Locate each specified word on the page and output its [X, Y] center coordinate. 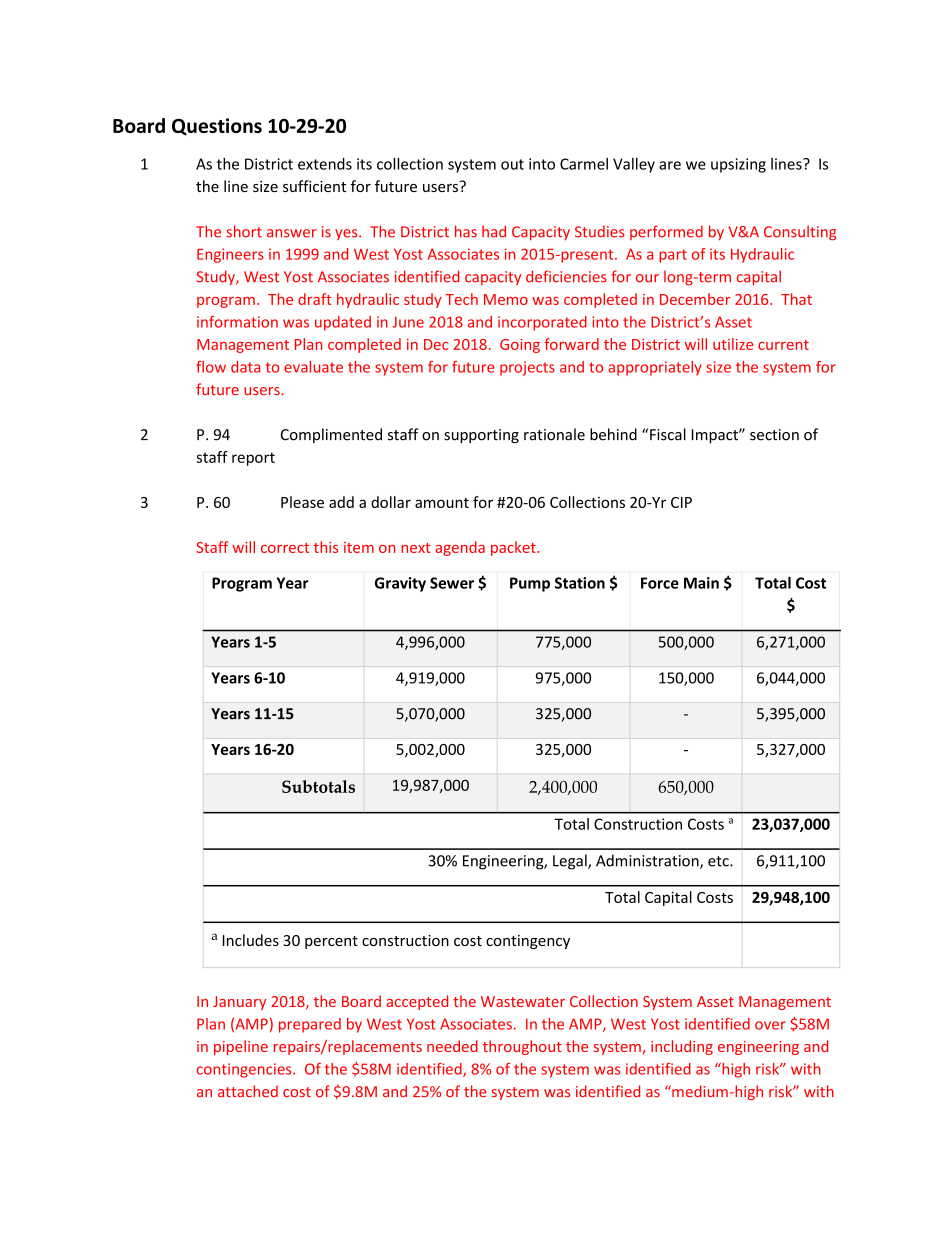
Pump [530, 584]
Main [701, 583]
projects [527, 368]
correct [285, 548]
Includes [251, 940]
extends [325, 164]
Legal [571, 862]
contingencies [245, 1070]
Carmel [584, 164]
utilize [733, 344]
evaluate [313, 367]
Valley [634, 165]
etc [719, 861]
